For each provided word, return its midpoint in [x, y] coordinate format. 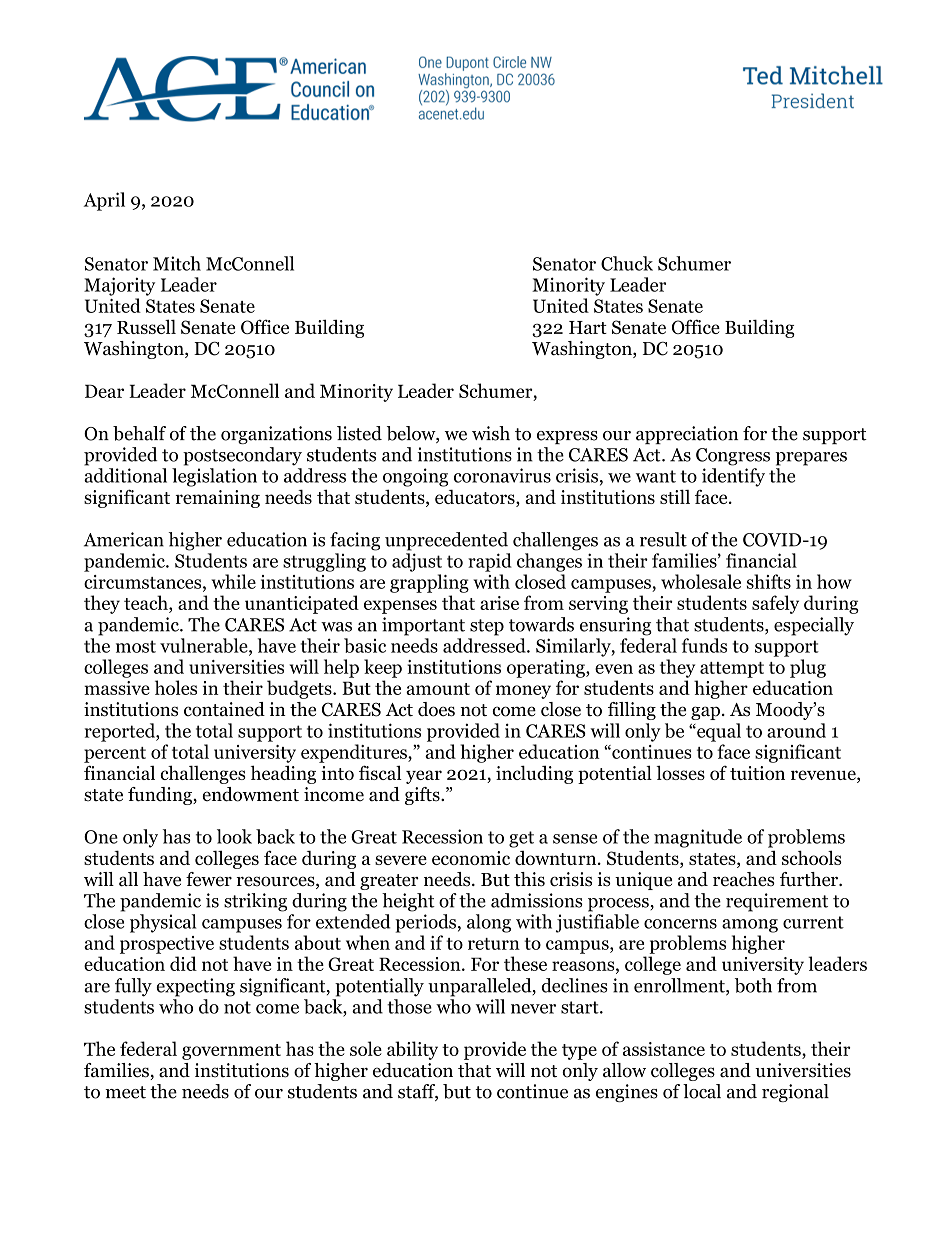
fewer [209, 879]
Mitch [177, 263]
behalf [139, 433]
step [487, 627]
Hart [588, 327]
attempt [732, 670]
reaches [744, 879]
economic [471, 858]
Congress [733, 457]
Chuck [627, 263]
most [136, 646]
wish [491, 433]
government [231, 1052]
